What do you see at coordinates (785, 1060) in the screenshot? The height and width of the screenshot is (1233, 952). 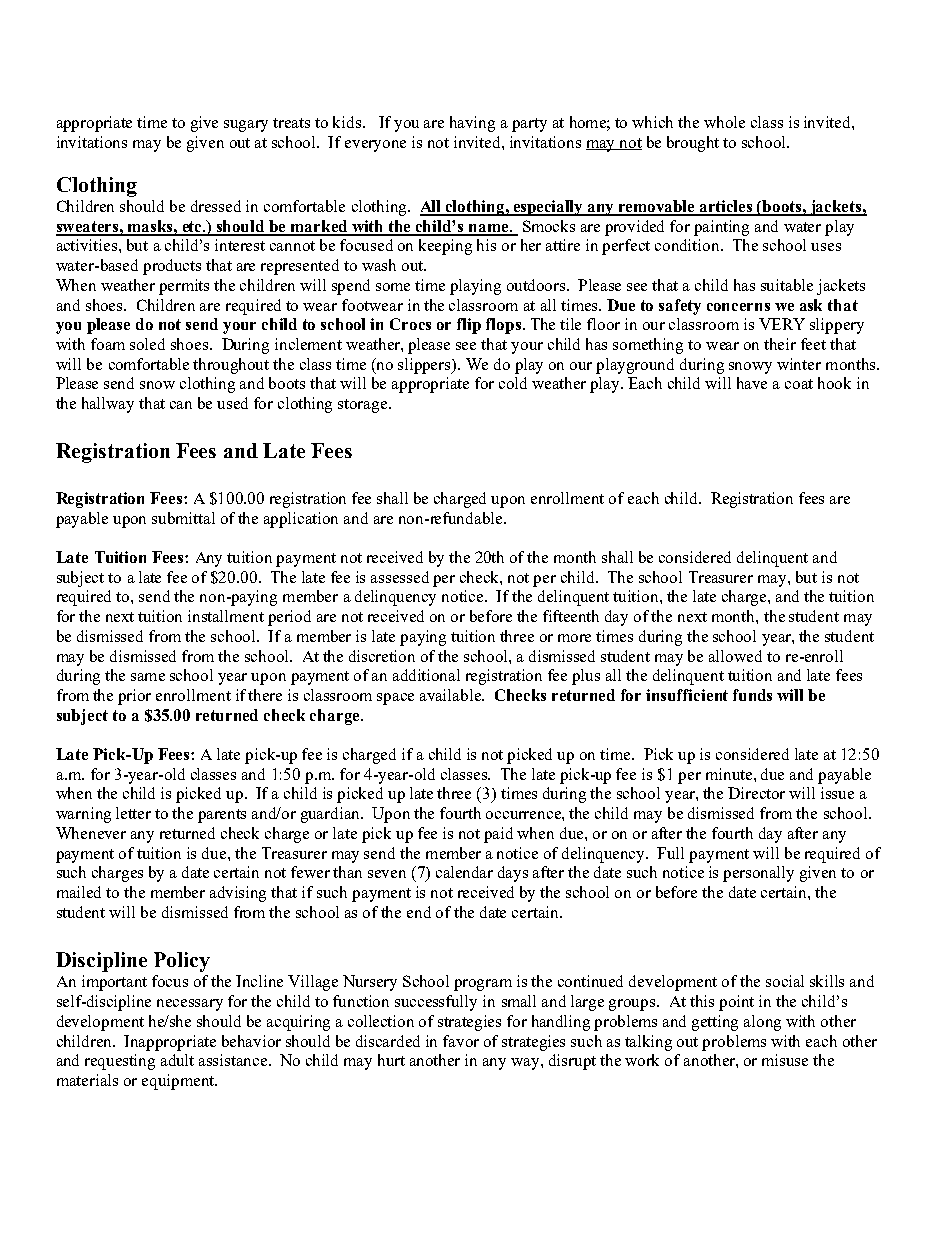 I see `misuse` at bounding box center [785, 1060].
